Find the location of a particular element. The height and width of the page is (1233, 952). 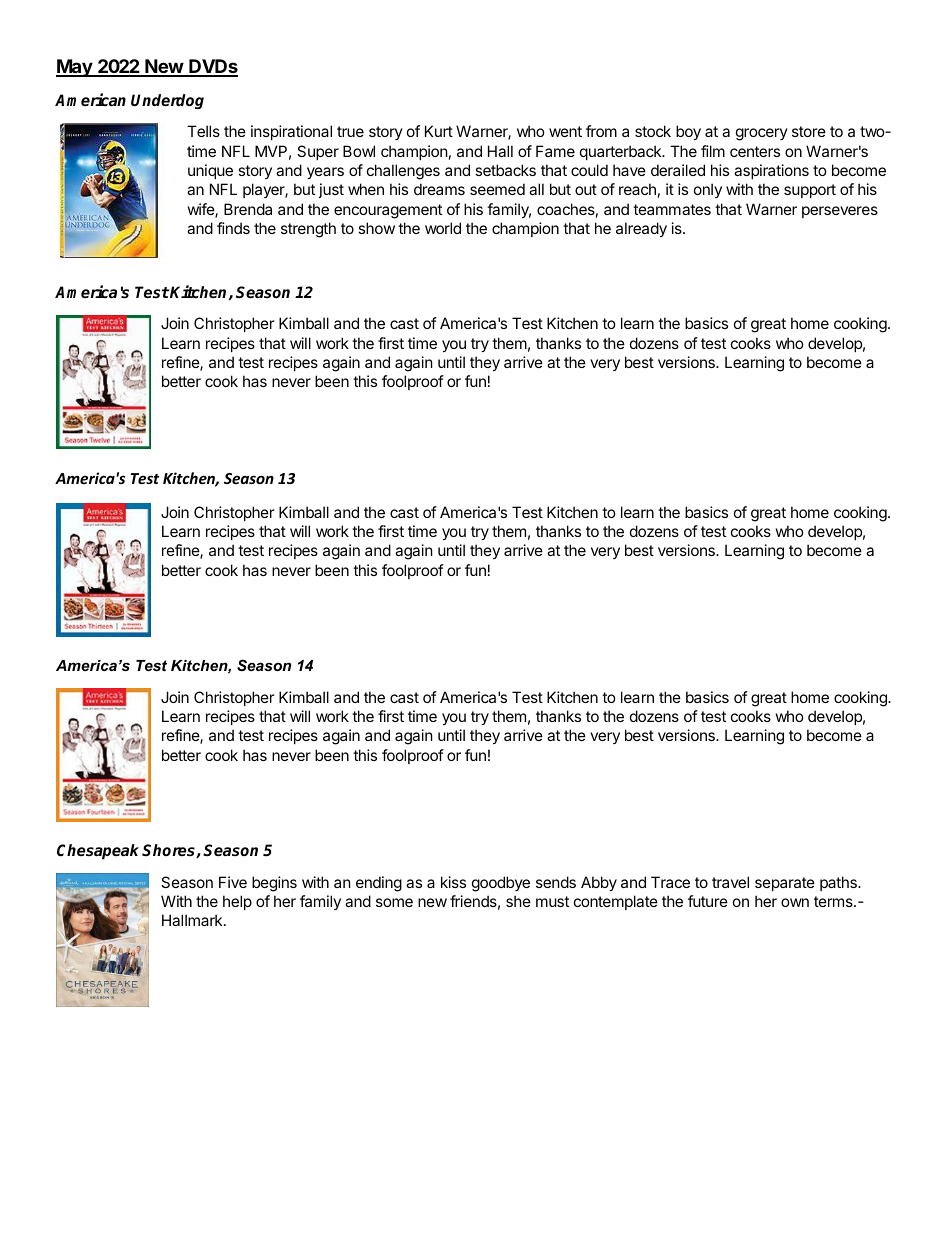

Kurt is located at coordinates (439, 131).
